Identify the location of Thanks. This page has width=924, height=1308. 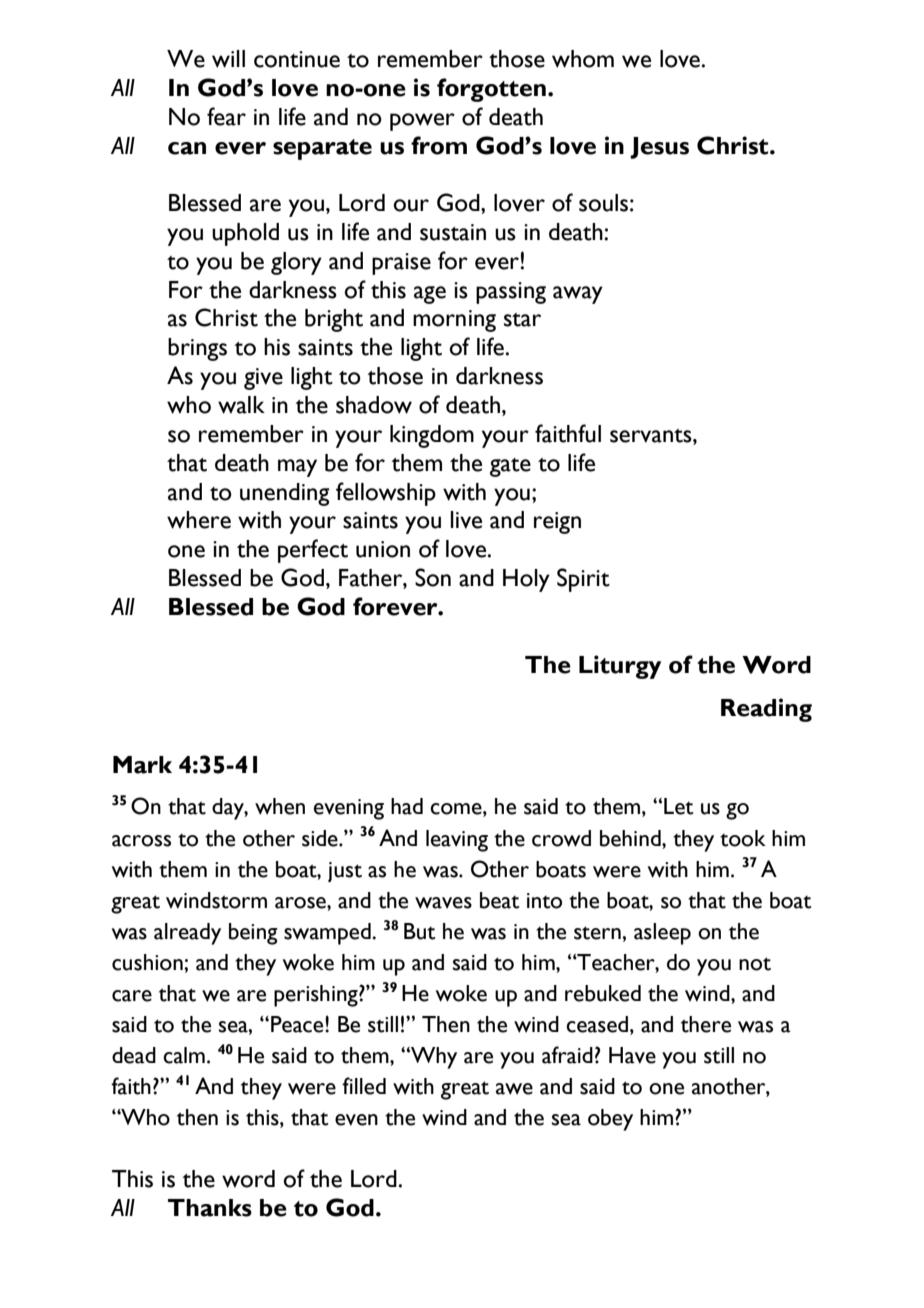
(210, 1208).
